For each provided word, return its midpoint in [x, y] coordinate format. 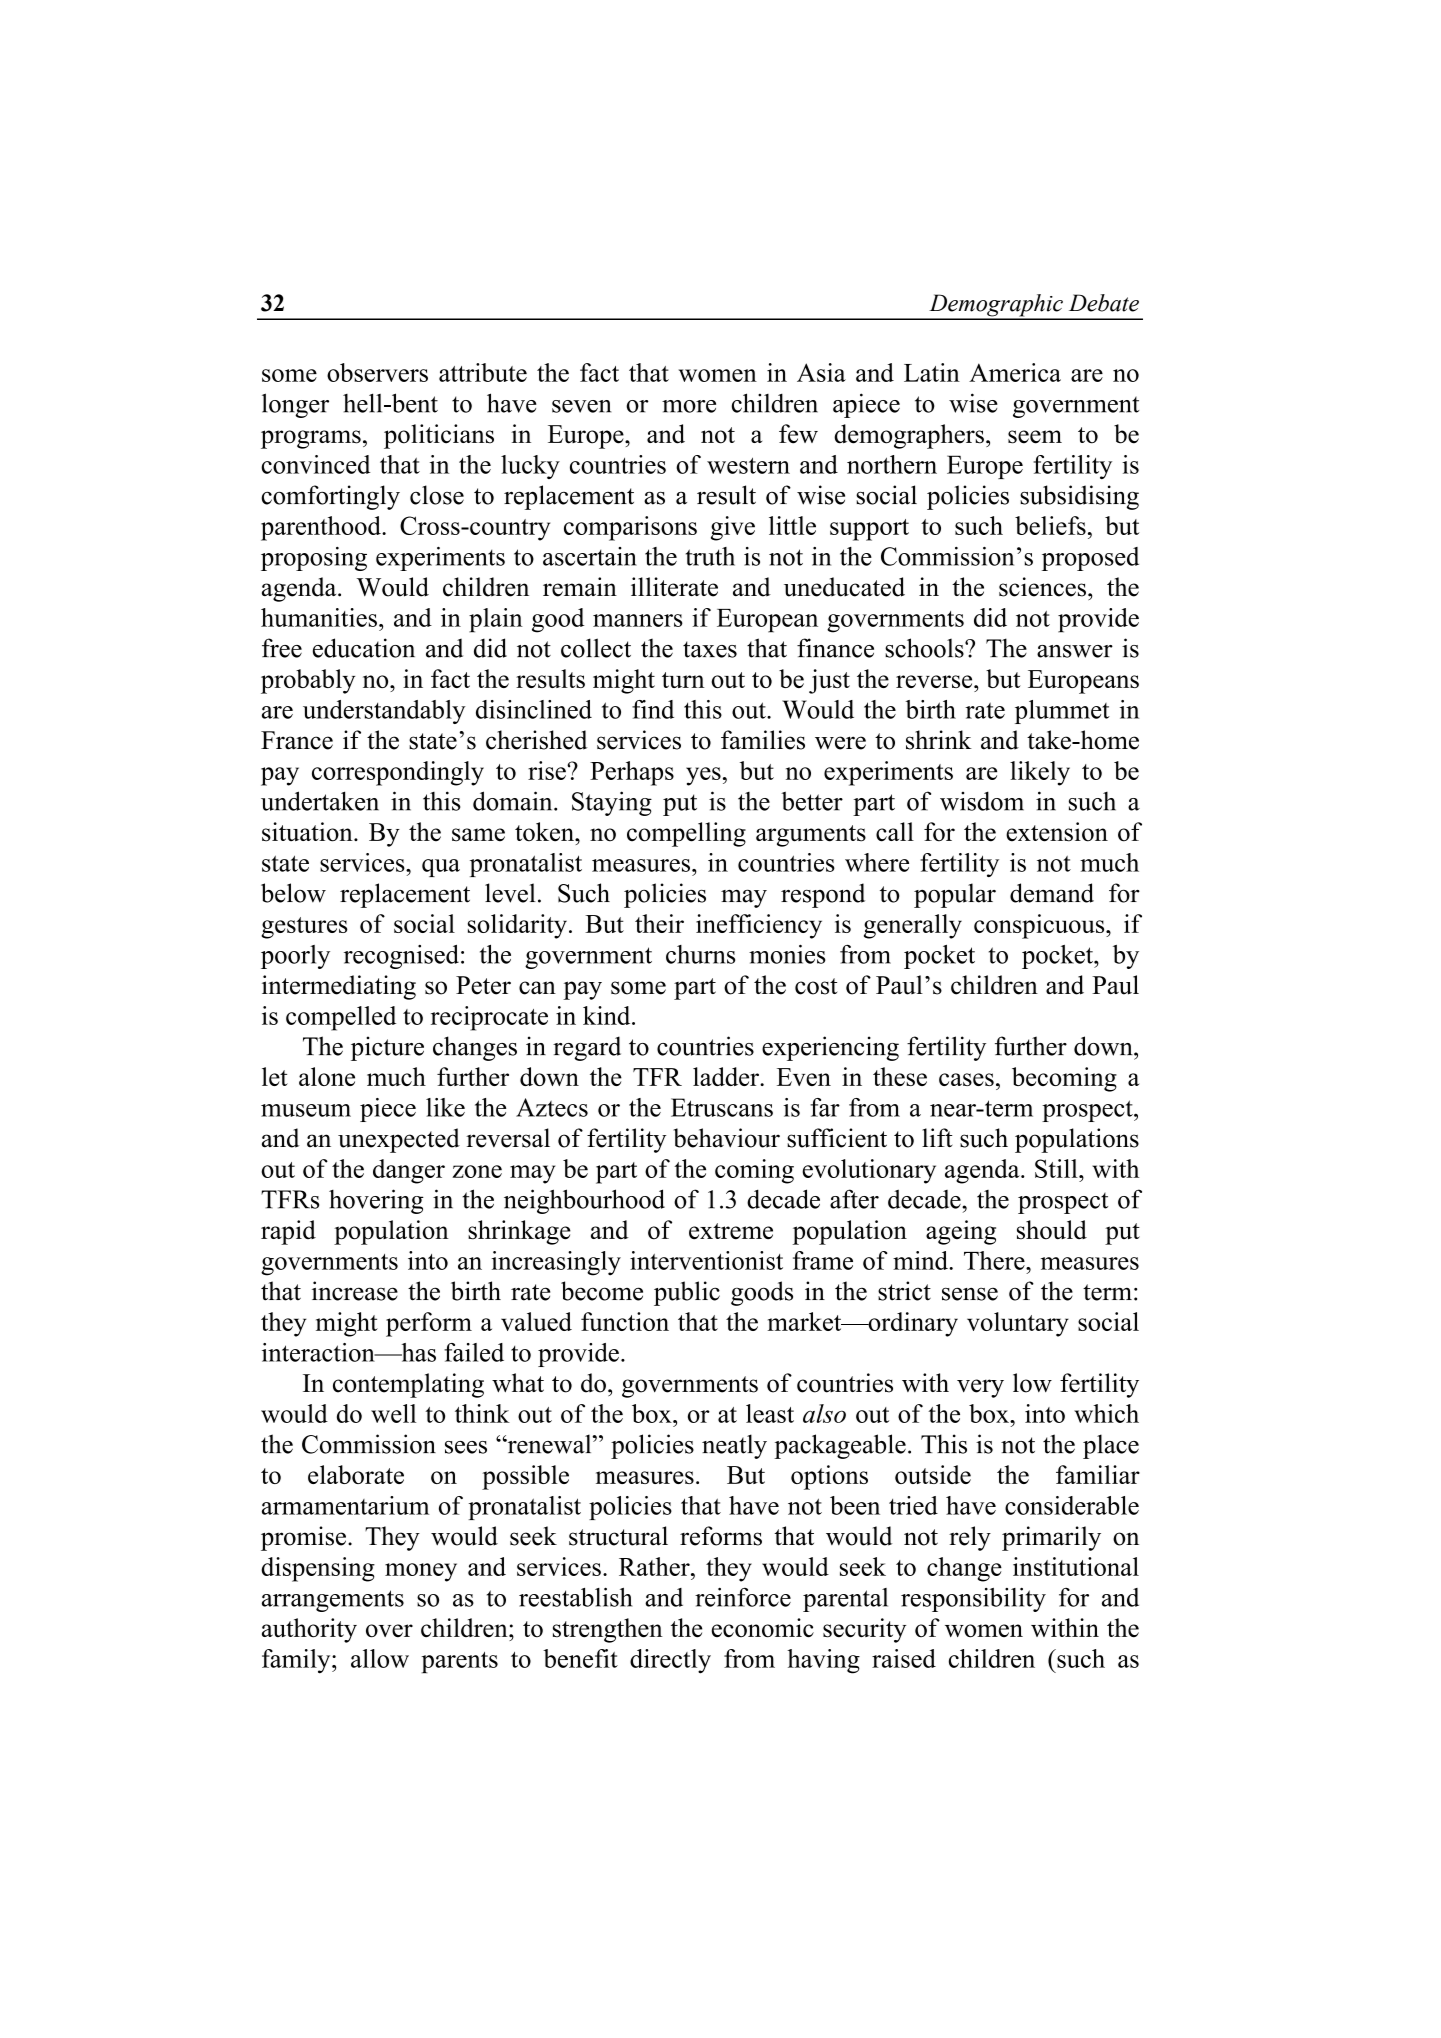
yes [703, 776]
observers [377, 372]
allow [380, 1658]
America [1015, 372]
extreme [731, 1231]
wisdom [982, 801]
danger [409, 1171]
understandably [384, 712]
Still [1057, 1168]
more [689, 406]
